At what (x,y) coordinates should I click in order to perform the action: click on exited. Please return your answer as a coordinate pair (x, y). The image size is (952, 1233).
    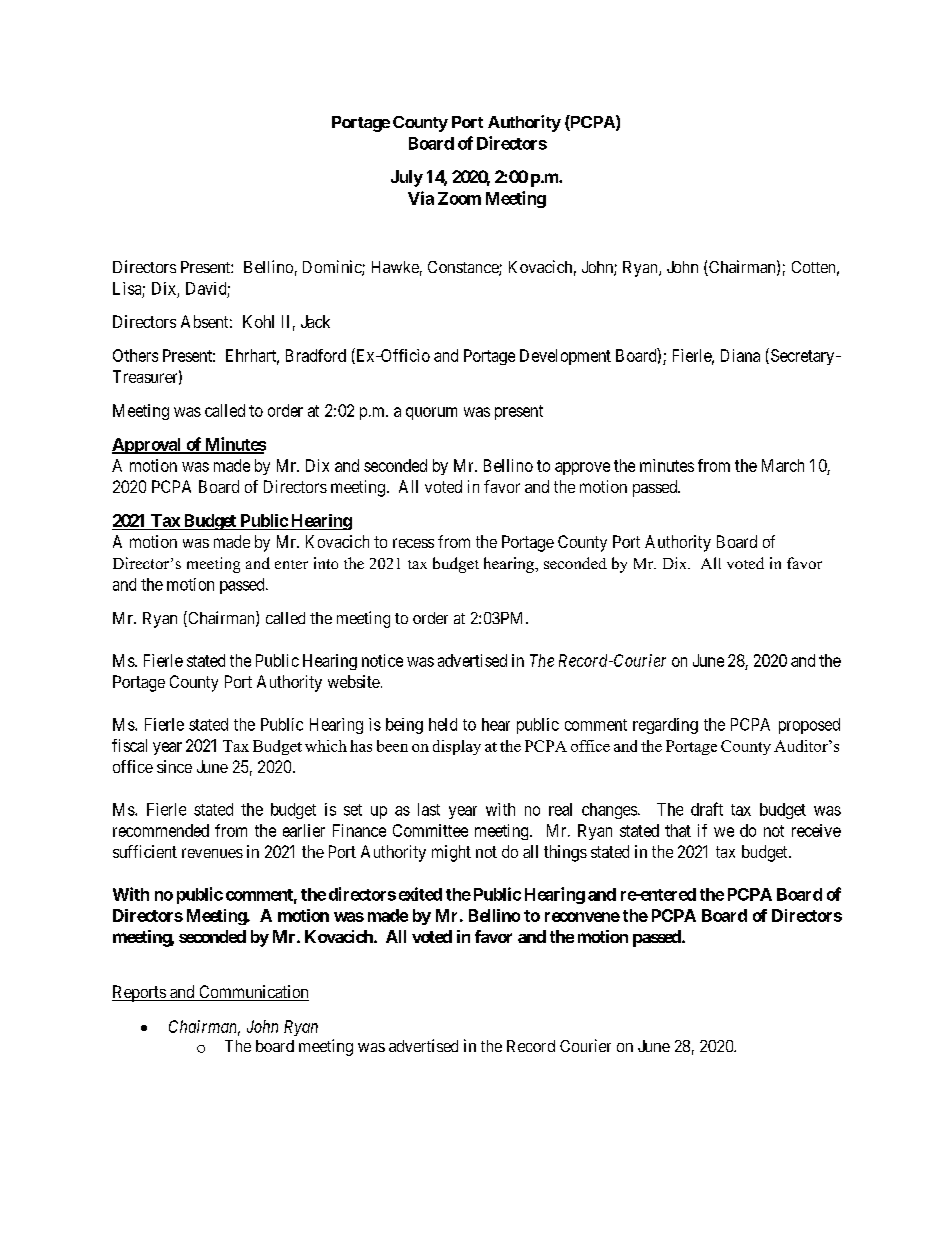
    Looking at the image, I should click on (420, 894).
